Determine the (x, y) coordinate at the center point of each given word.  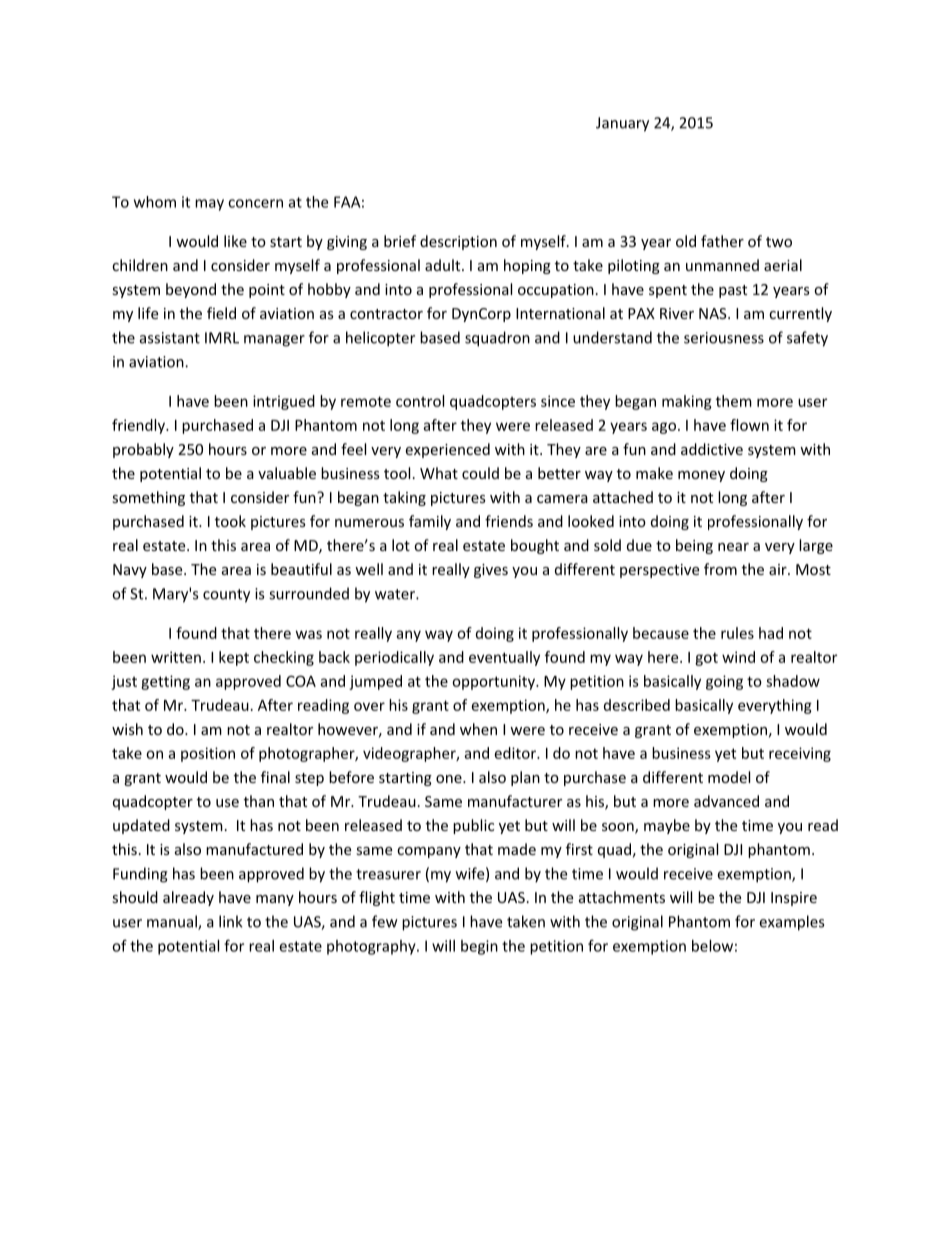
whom (155, 202)
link (231, 921)
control (420, 401)
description (458, 242)
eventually (504, 658)
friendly (139, 426)
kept (234, 658)
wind (738, 657)
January (622, 124)
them (734, 401)
